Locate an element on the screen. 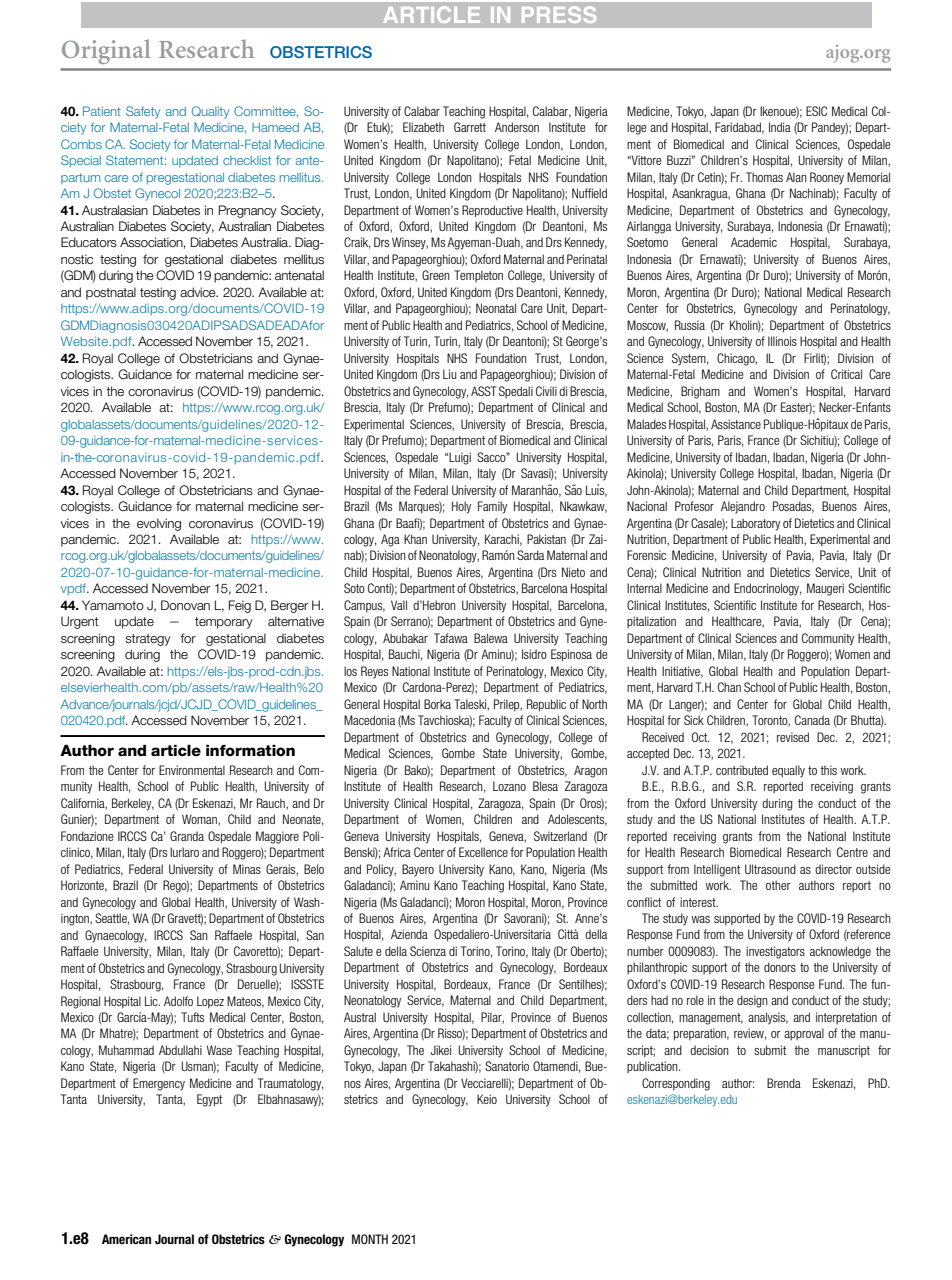 The height and width of the screenshot is (1280, 952). India is located at coordinates (780, 127).
